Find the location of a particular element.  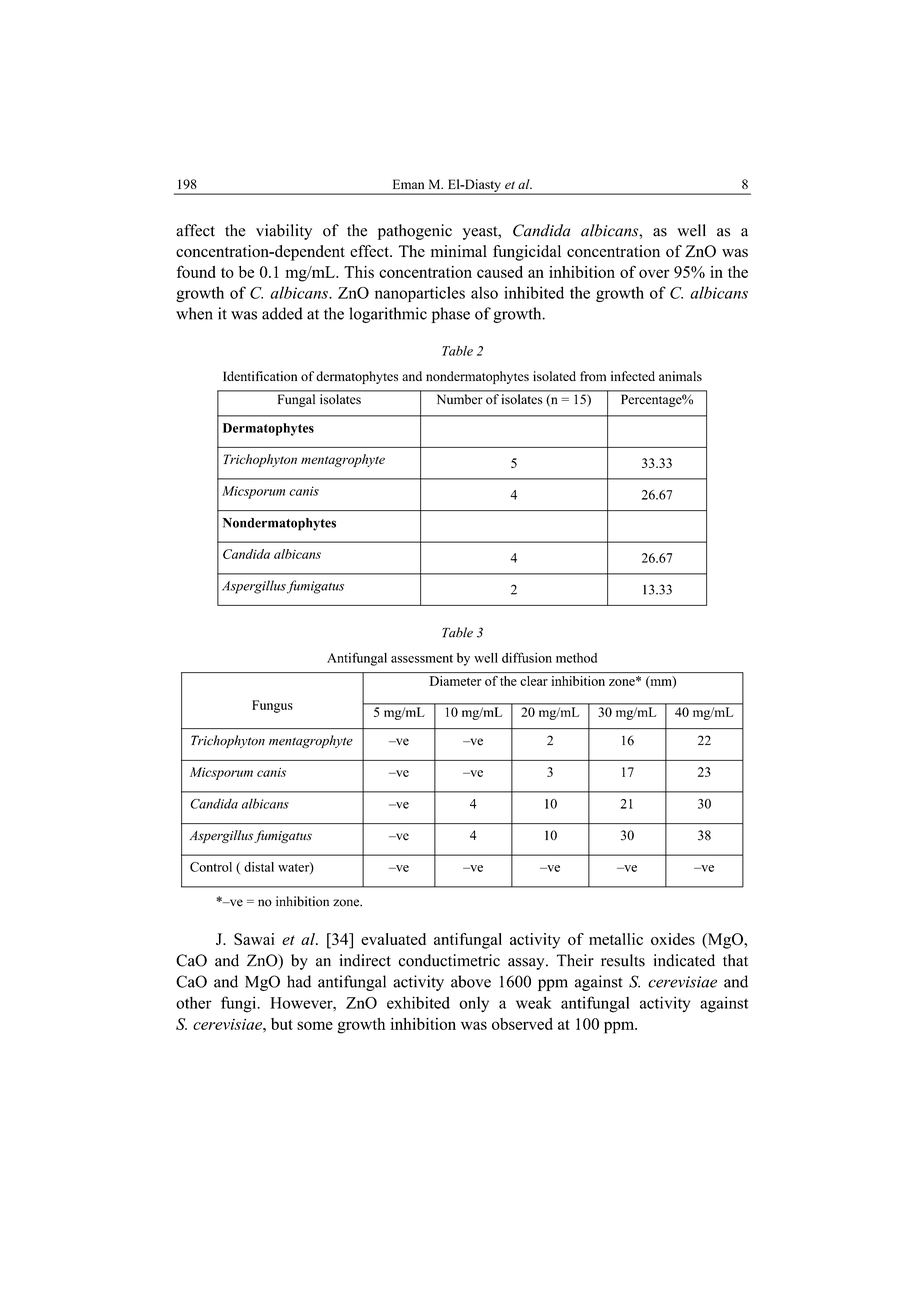

over is located at coordinates (654, 273).
